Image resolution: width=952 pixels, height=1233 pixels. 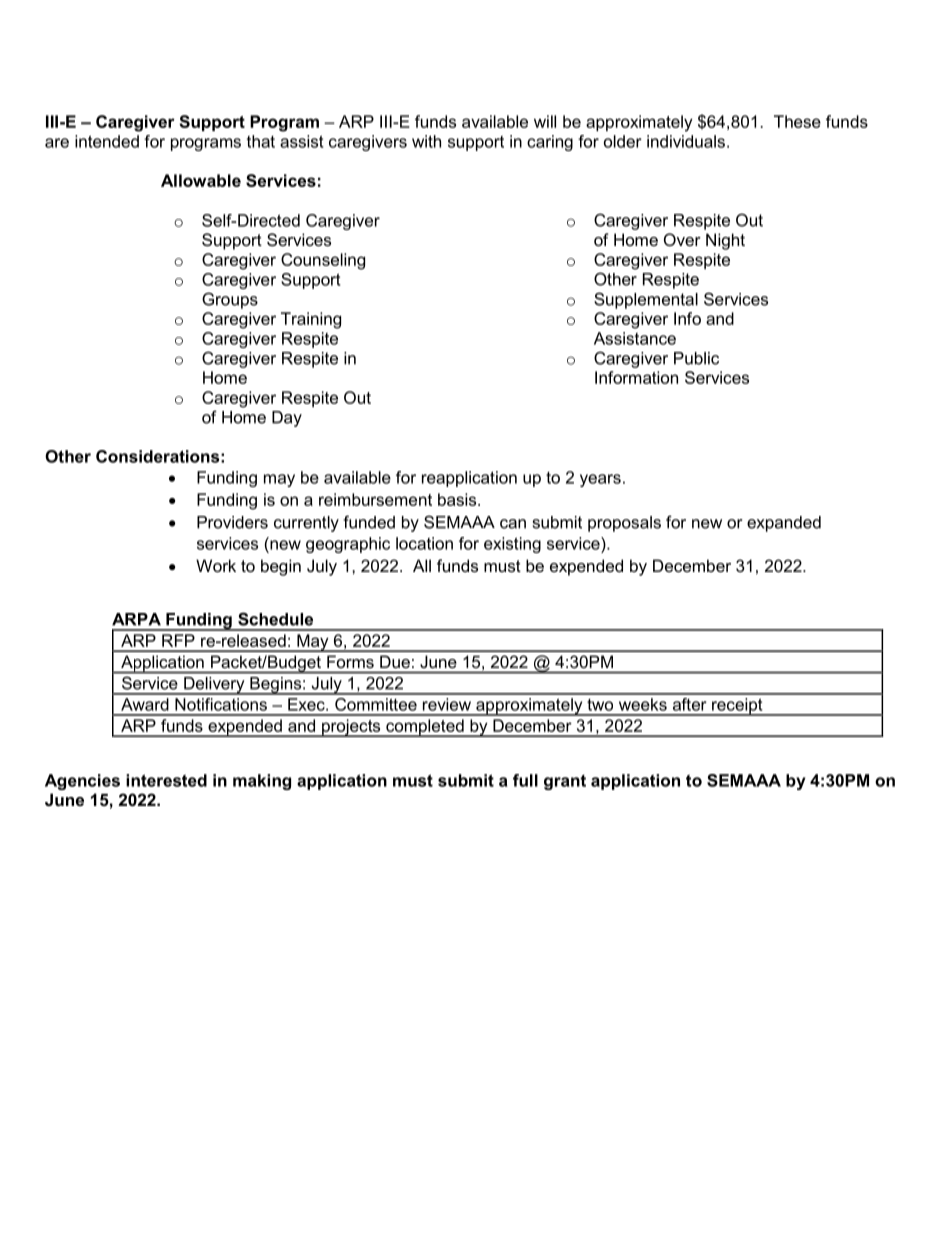 What do you see at coordinates (600, 480) in the page?
I see `years` at bounding box center [600, 480].
